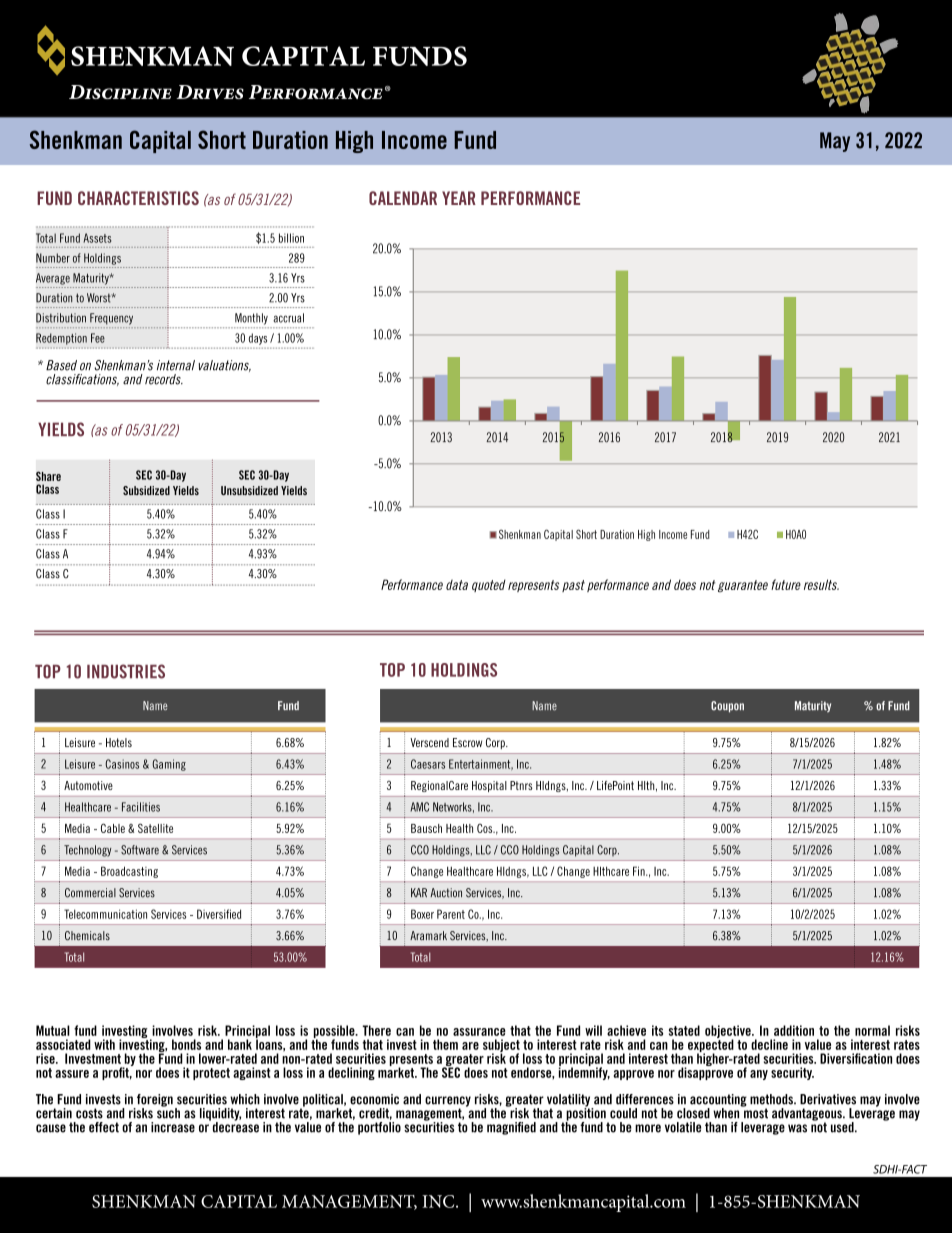 The width and height of the screenshot is (952, 1233). What do you see at coordinates (727, 707) in the screenshot?
I see `Coupon` at bounding box center [727, 707].
